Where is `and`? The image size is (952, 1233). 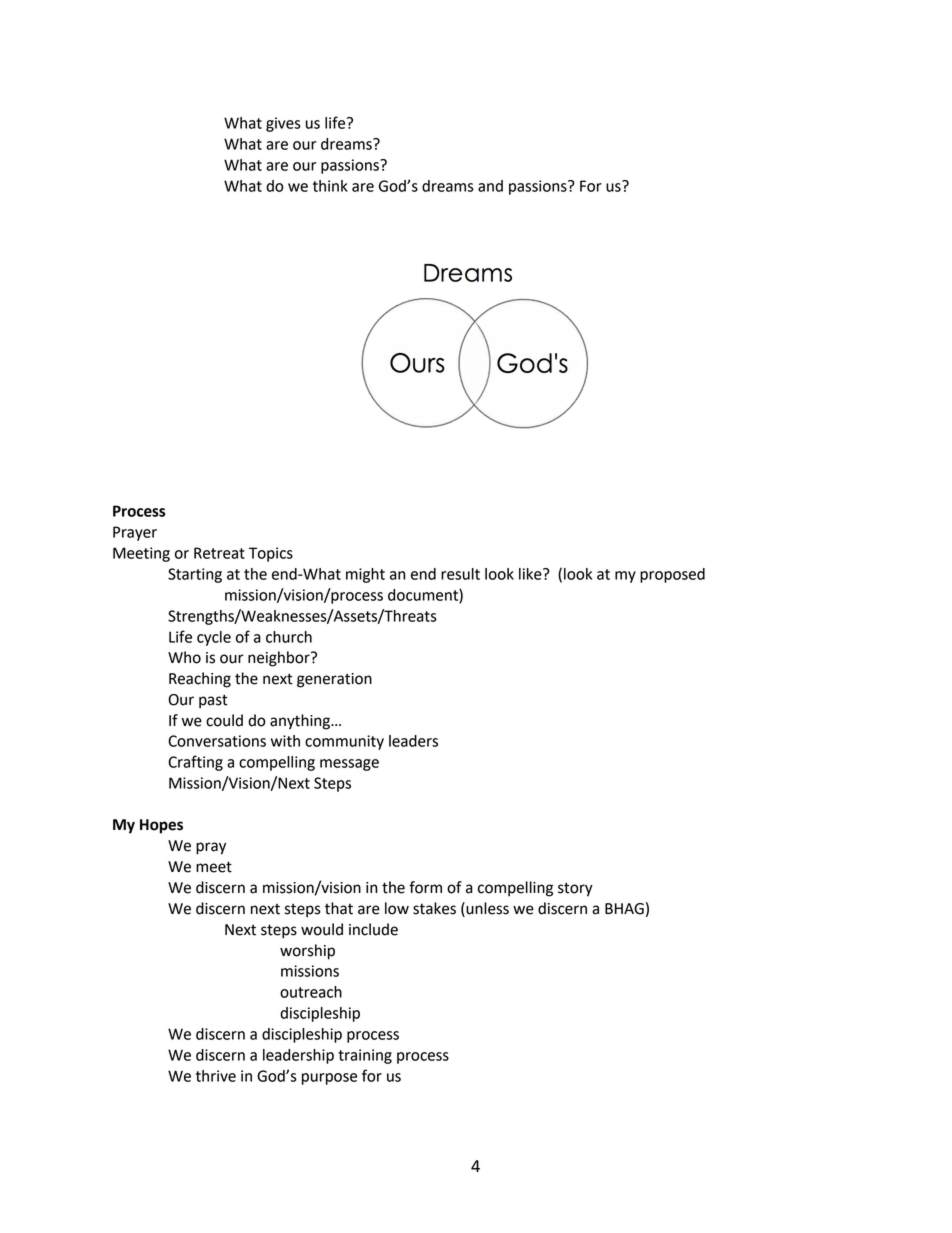 and is located at coordinates (490, 186).
